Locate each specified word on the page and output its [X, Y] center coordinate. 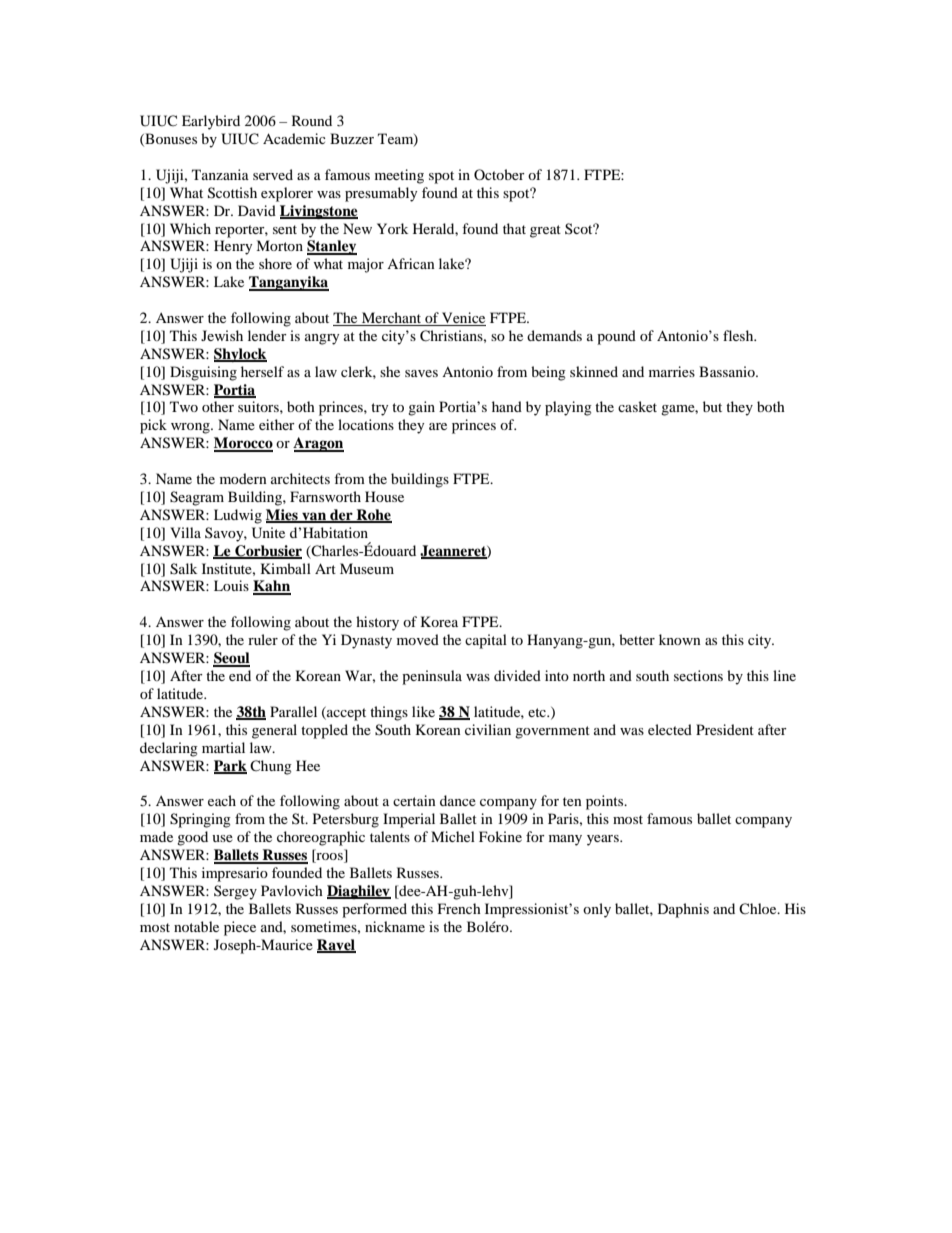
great [545, 231]
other [218, 406]
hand [507, 406]
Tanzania [220, 174]
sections [698, 675]
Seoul [231, 659]
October [499, 174]
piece [240, 928]
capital [486, 641]
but [712, 406]
